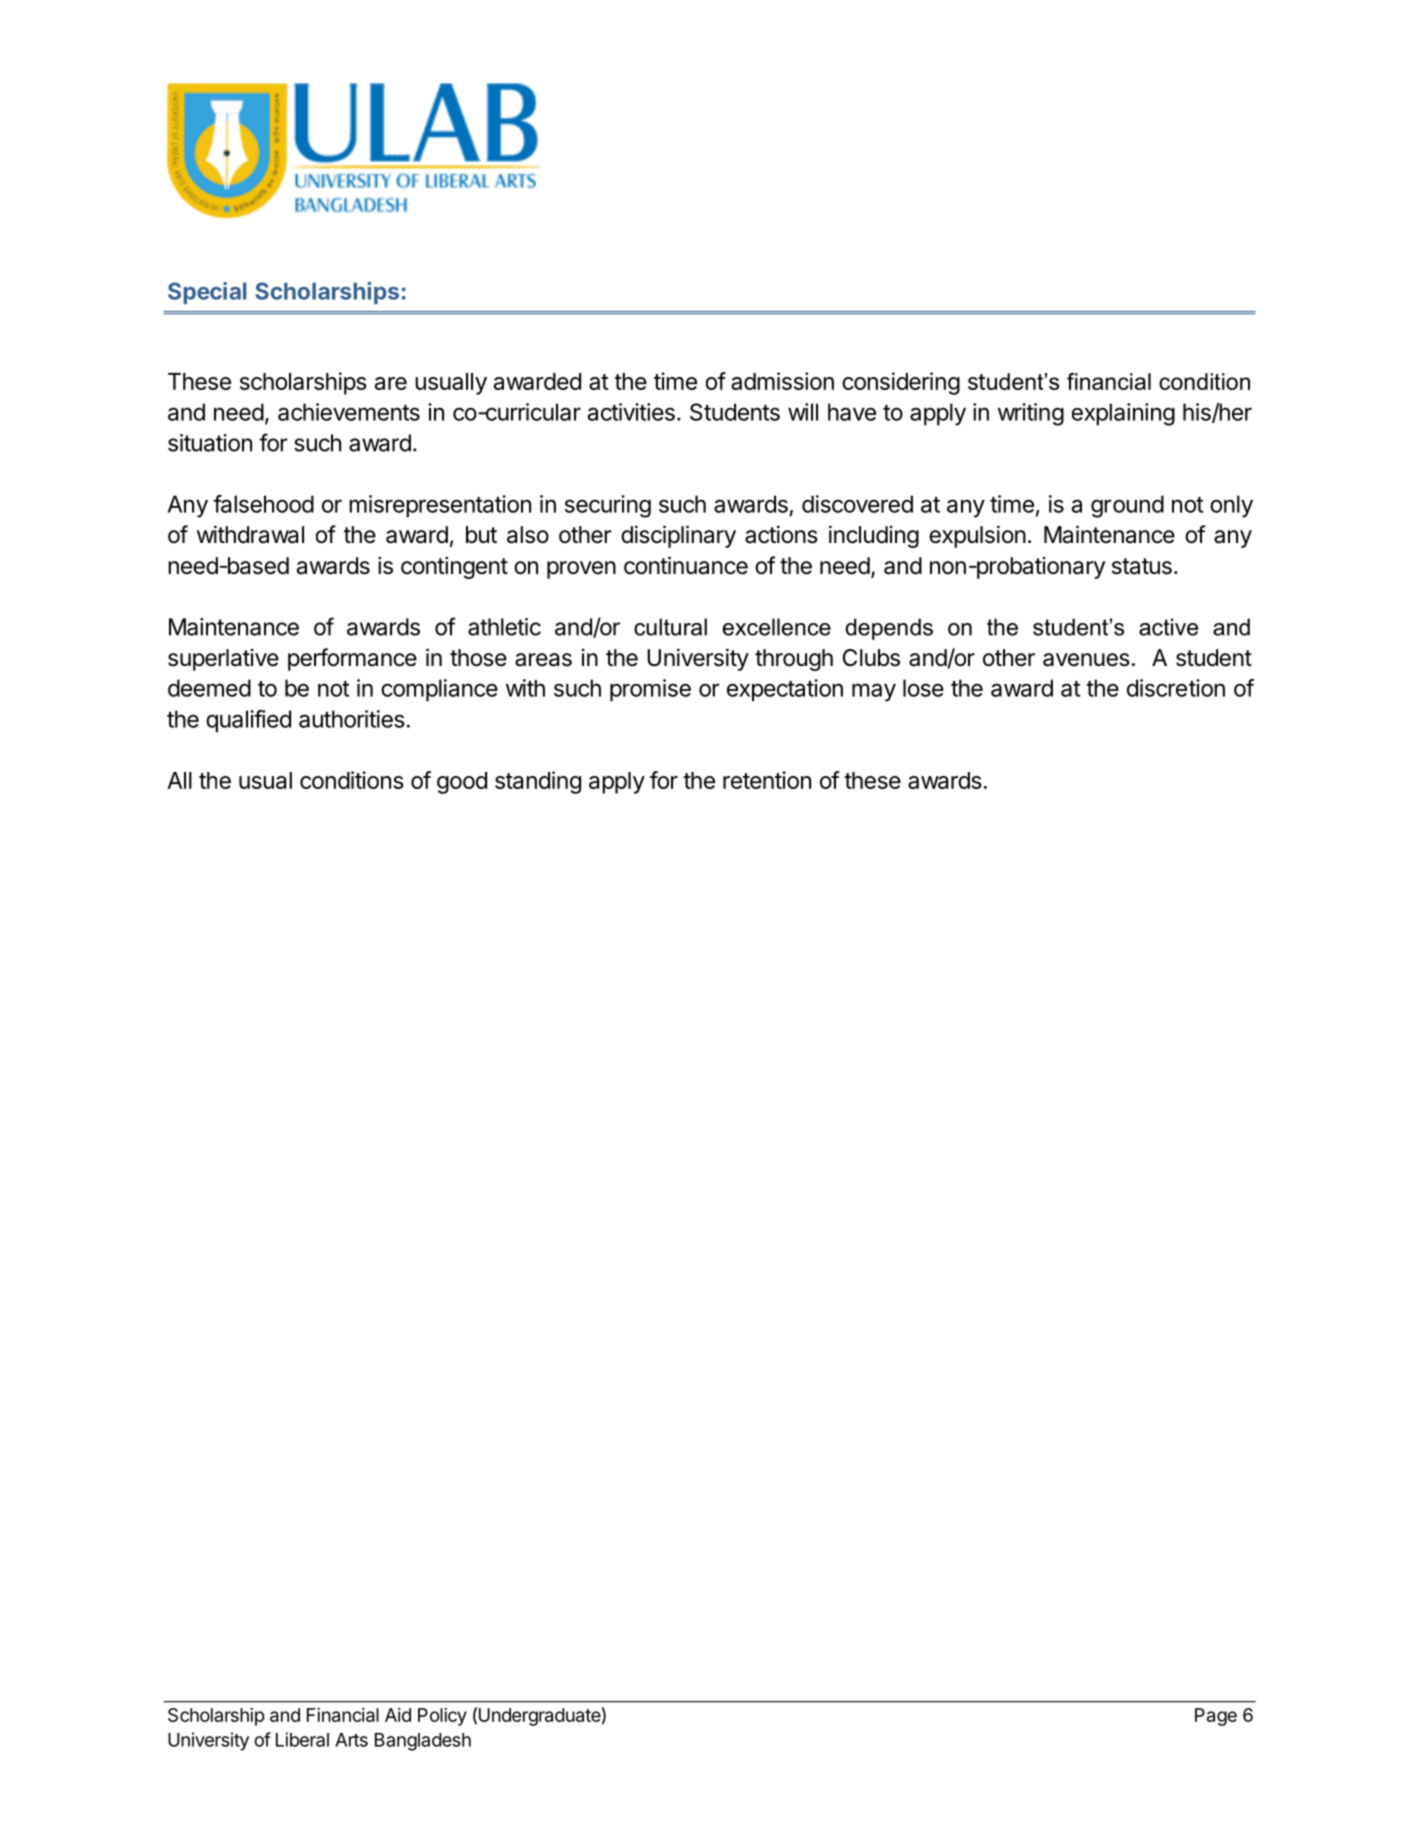  I want to click on Policy, so click(442, 1717).
